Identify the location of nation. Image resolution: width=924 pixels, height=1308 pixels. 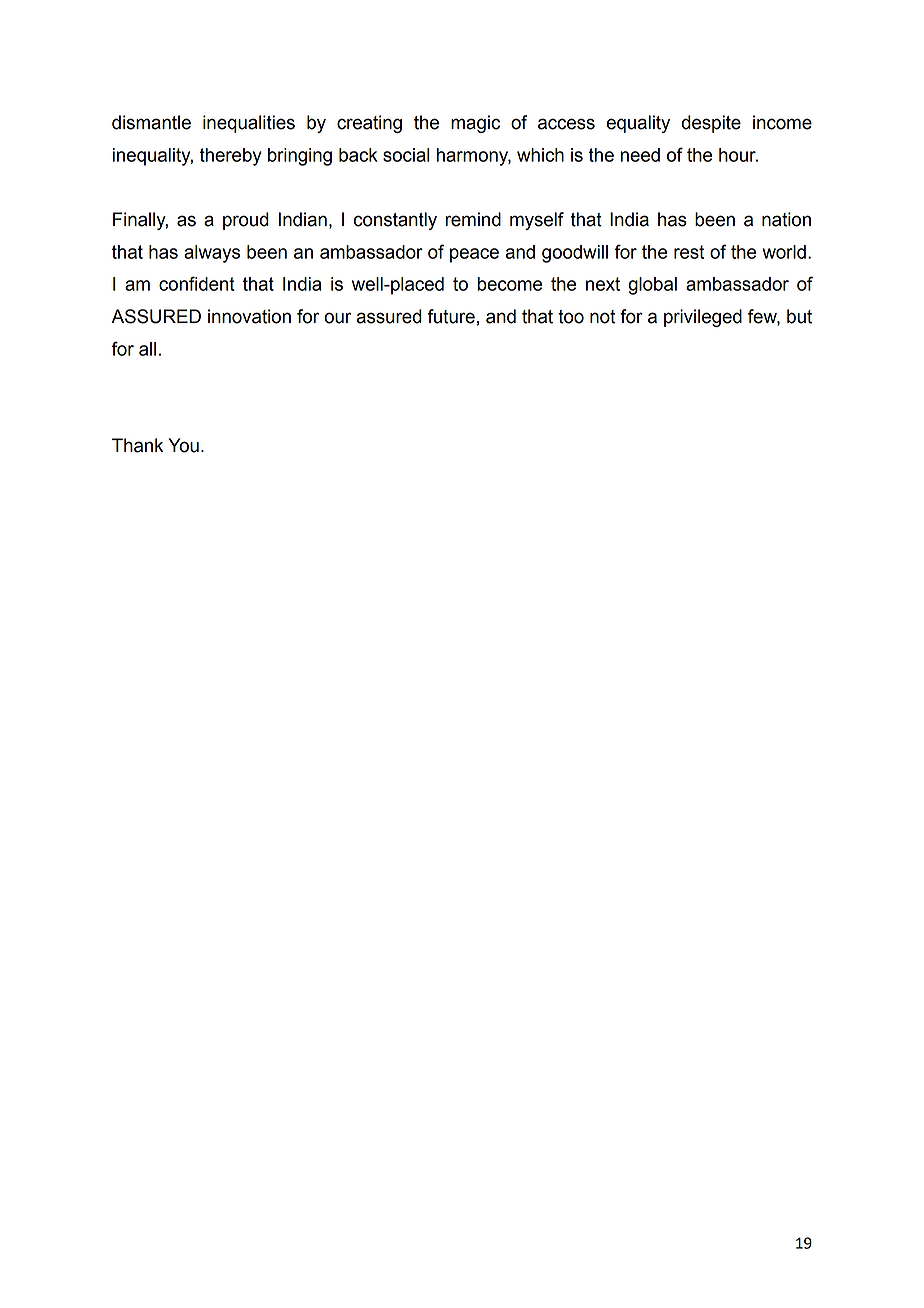
(786, 219).
